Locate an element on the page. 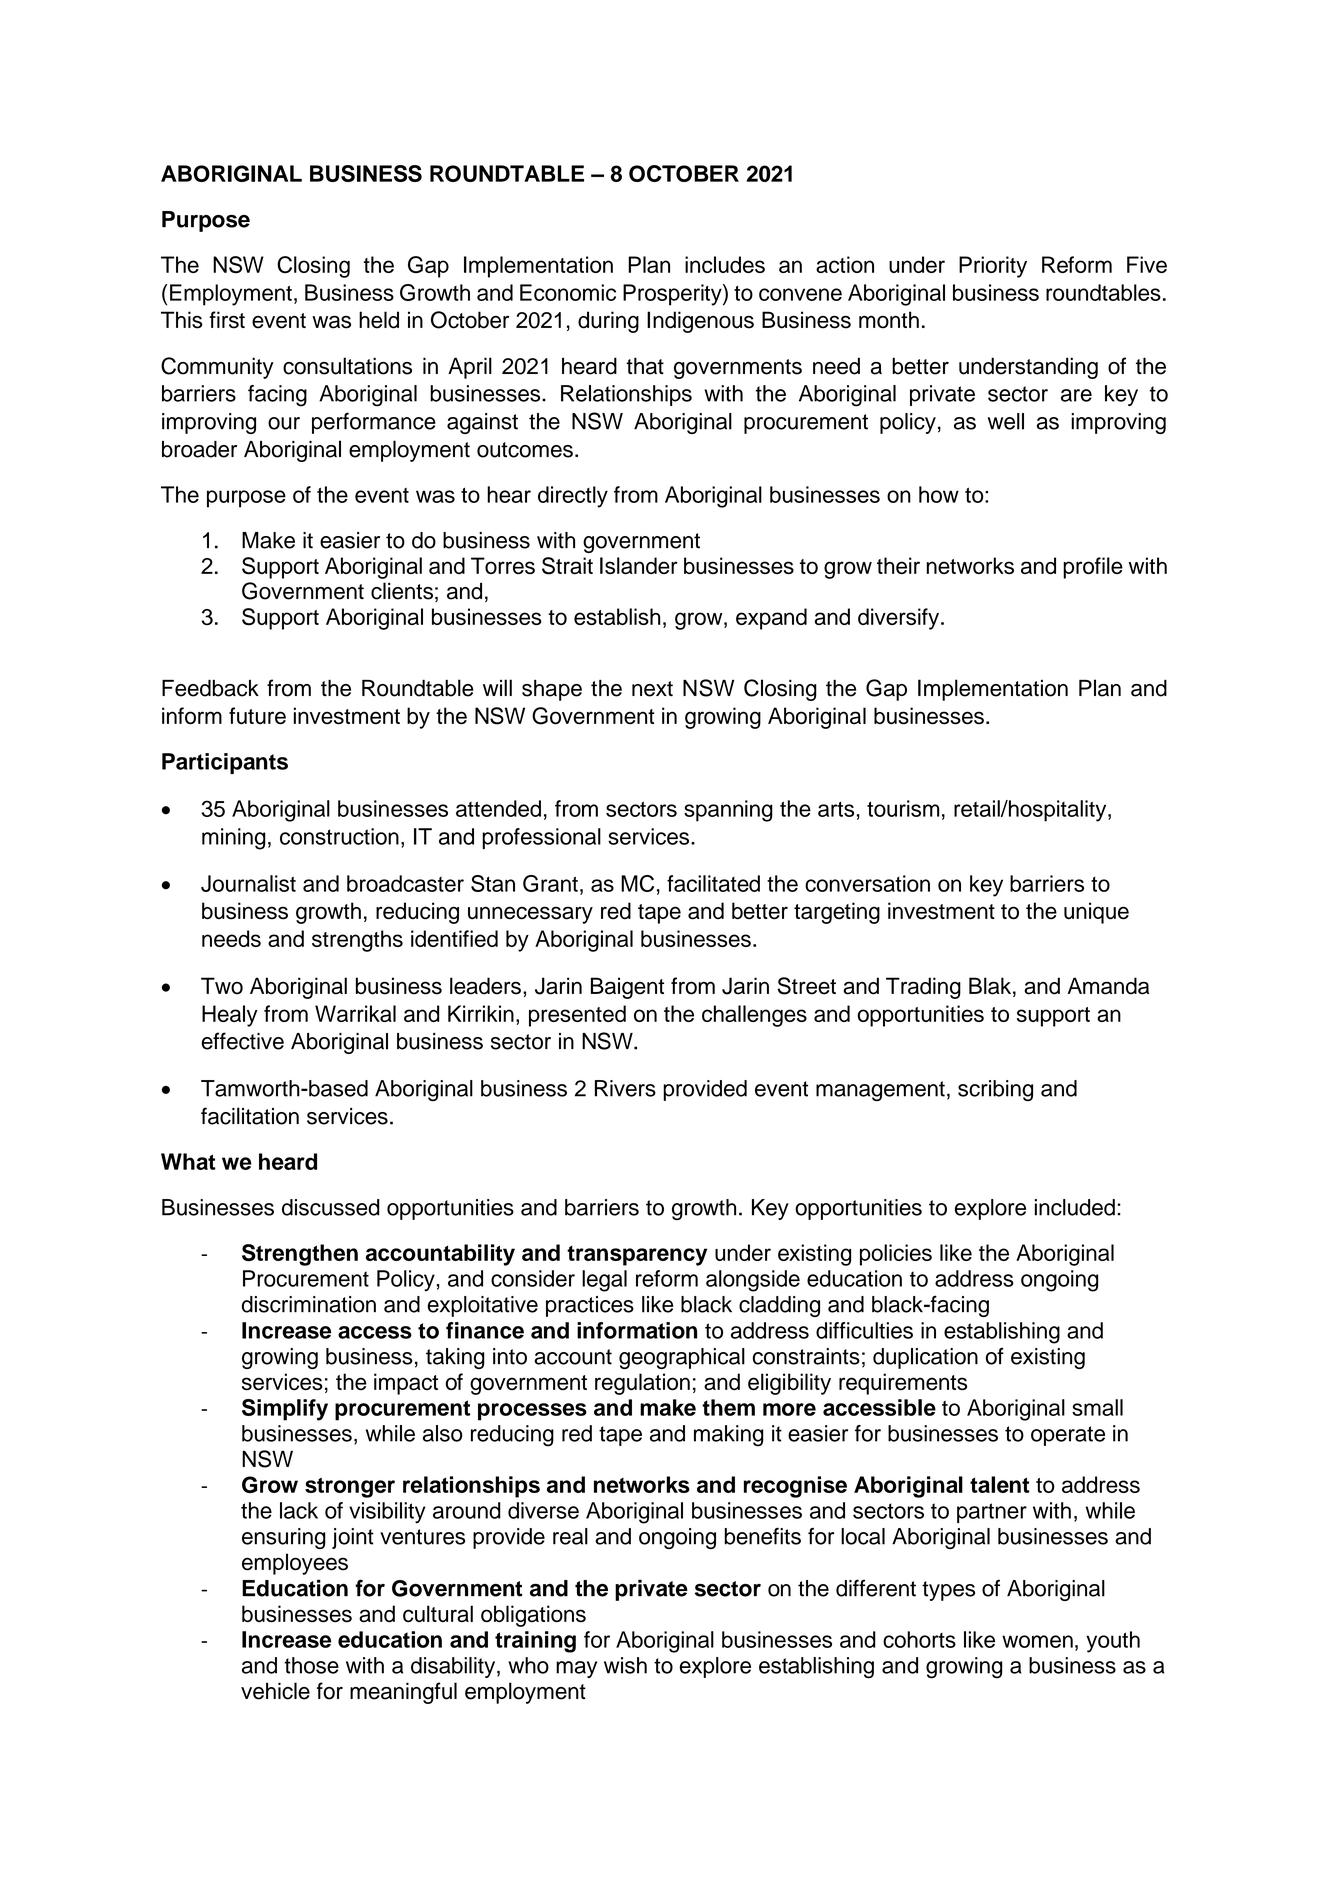  next is located at coordinates (652, 689).
